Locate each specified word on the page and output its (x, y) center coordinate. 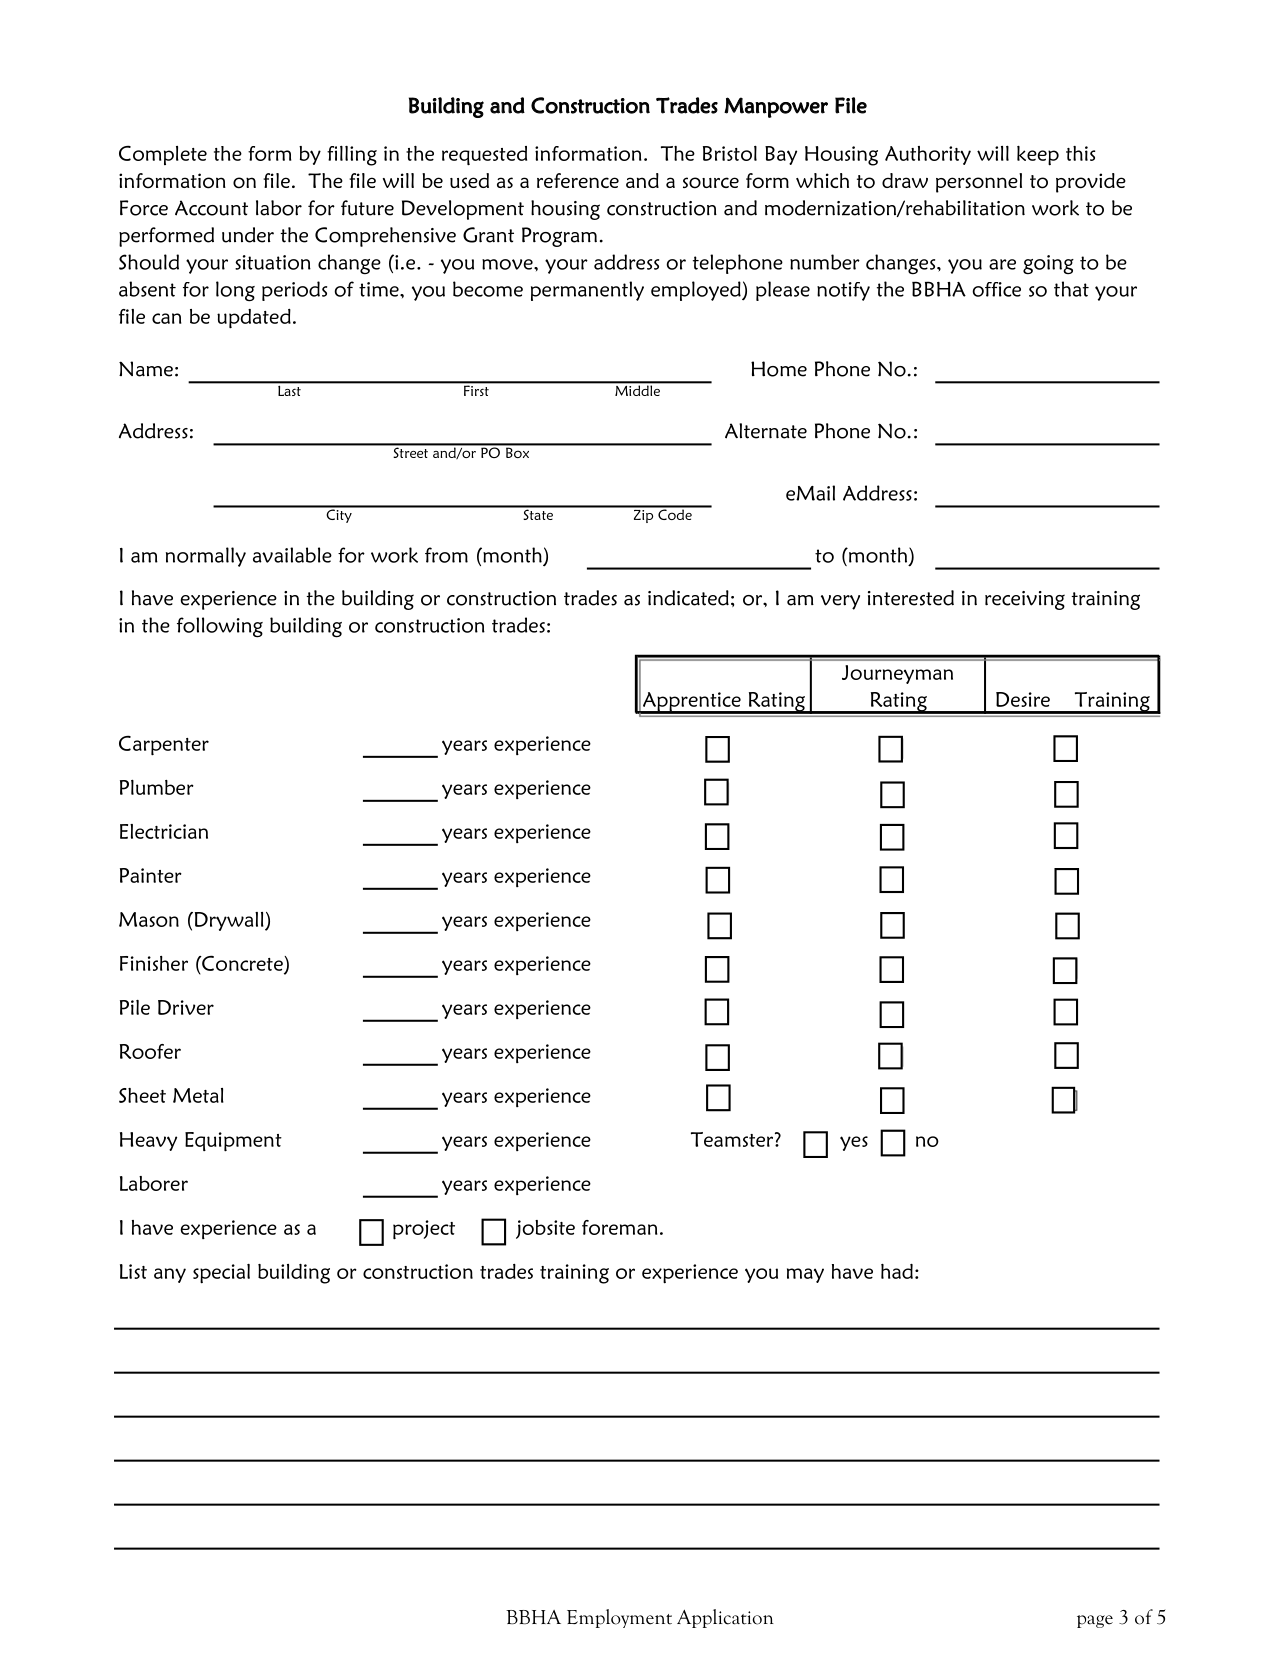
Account (211, 208)
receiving (1025, 600)
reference (578, 180)
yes (854, 1143)
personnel (979, 183)
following (220, 627)
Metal (198, 1095)
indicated (688, 598)
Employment (619, 1618)
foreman (619, 1227)
